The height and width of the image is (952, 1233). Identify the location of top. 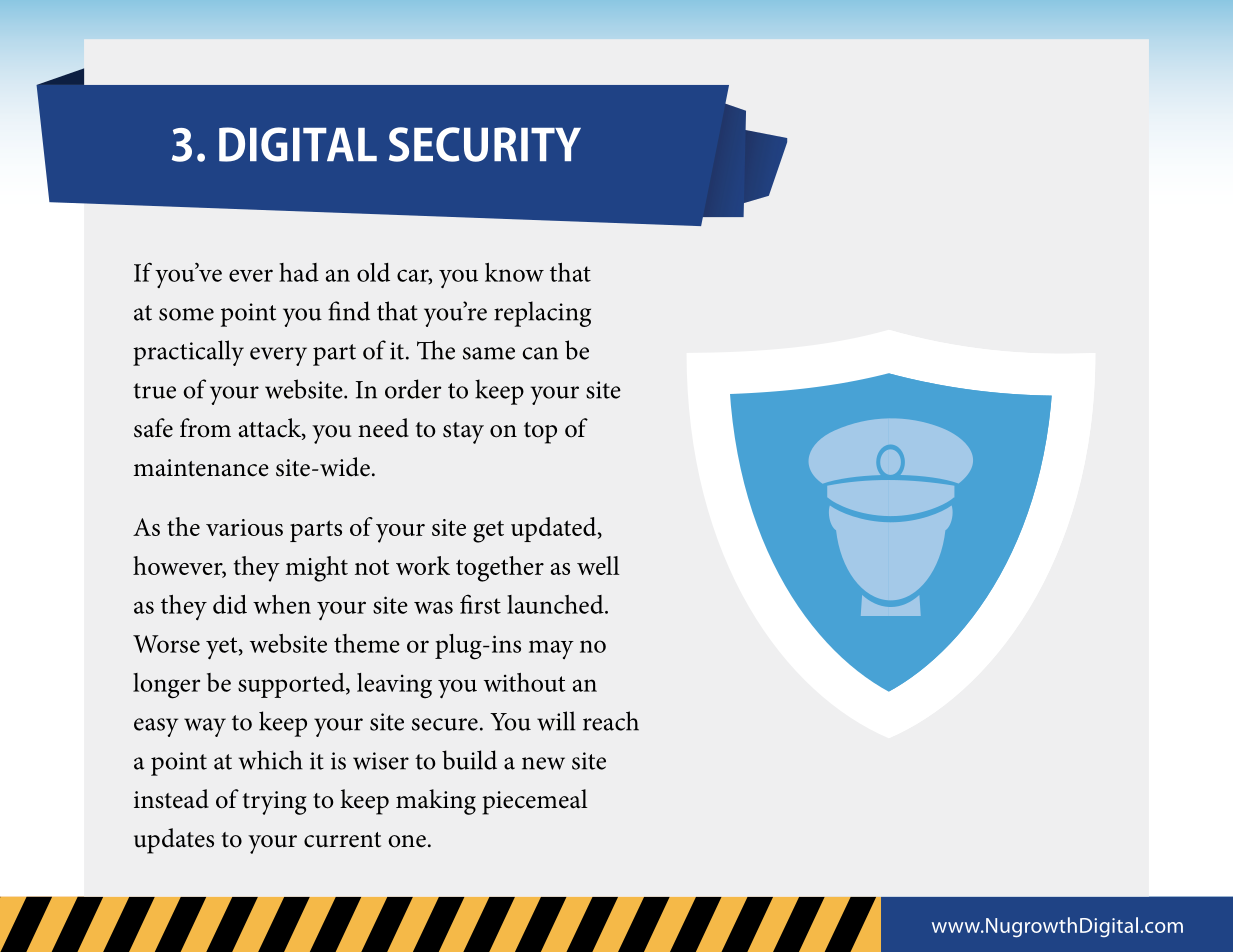
(540, 433).
